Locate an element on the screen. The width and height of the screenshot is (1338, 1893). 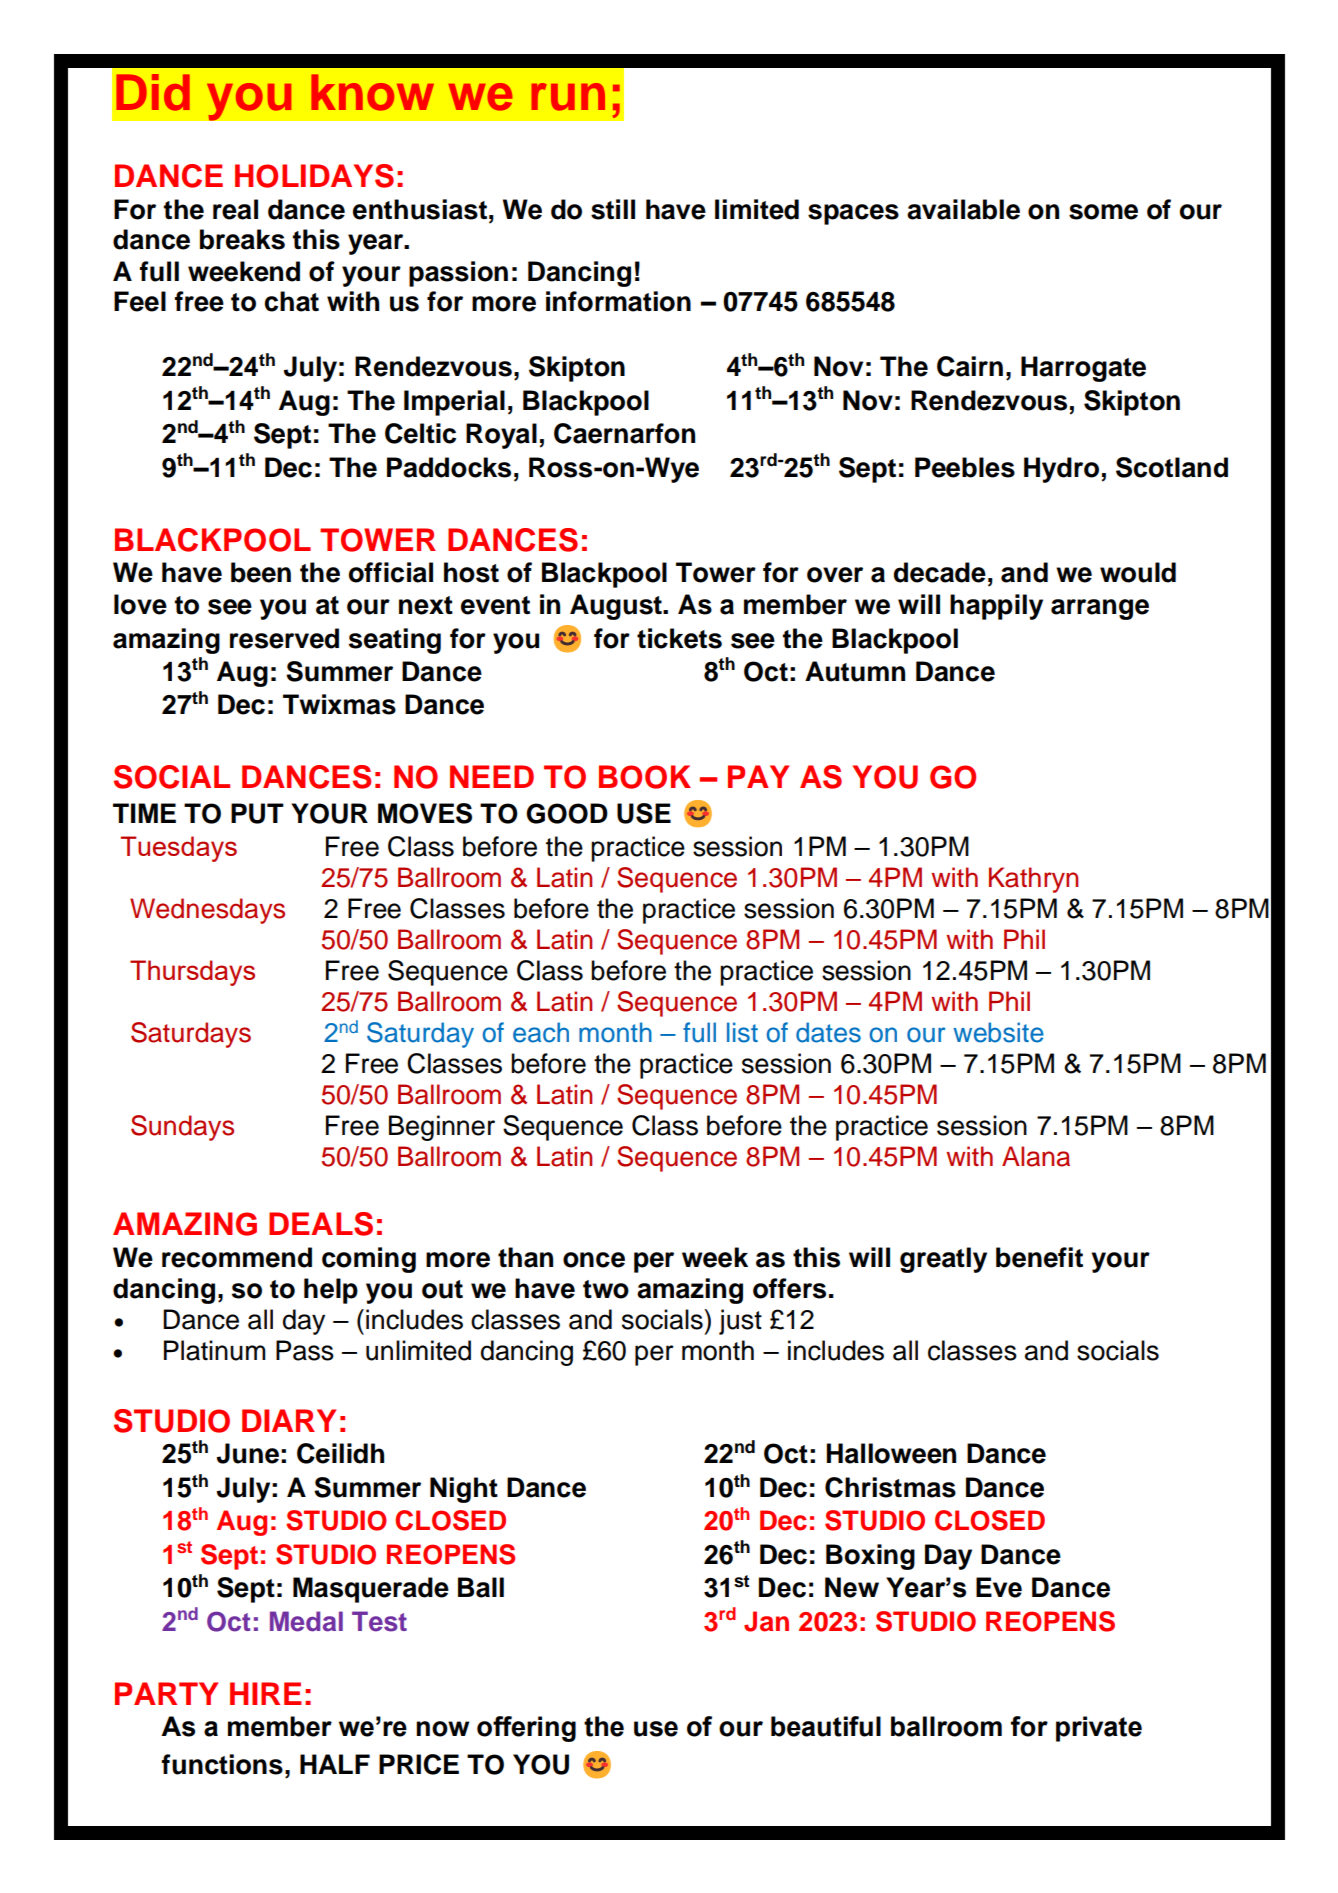
HOLIDAYS is located at coordinates (314, 176).
